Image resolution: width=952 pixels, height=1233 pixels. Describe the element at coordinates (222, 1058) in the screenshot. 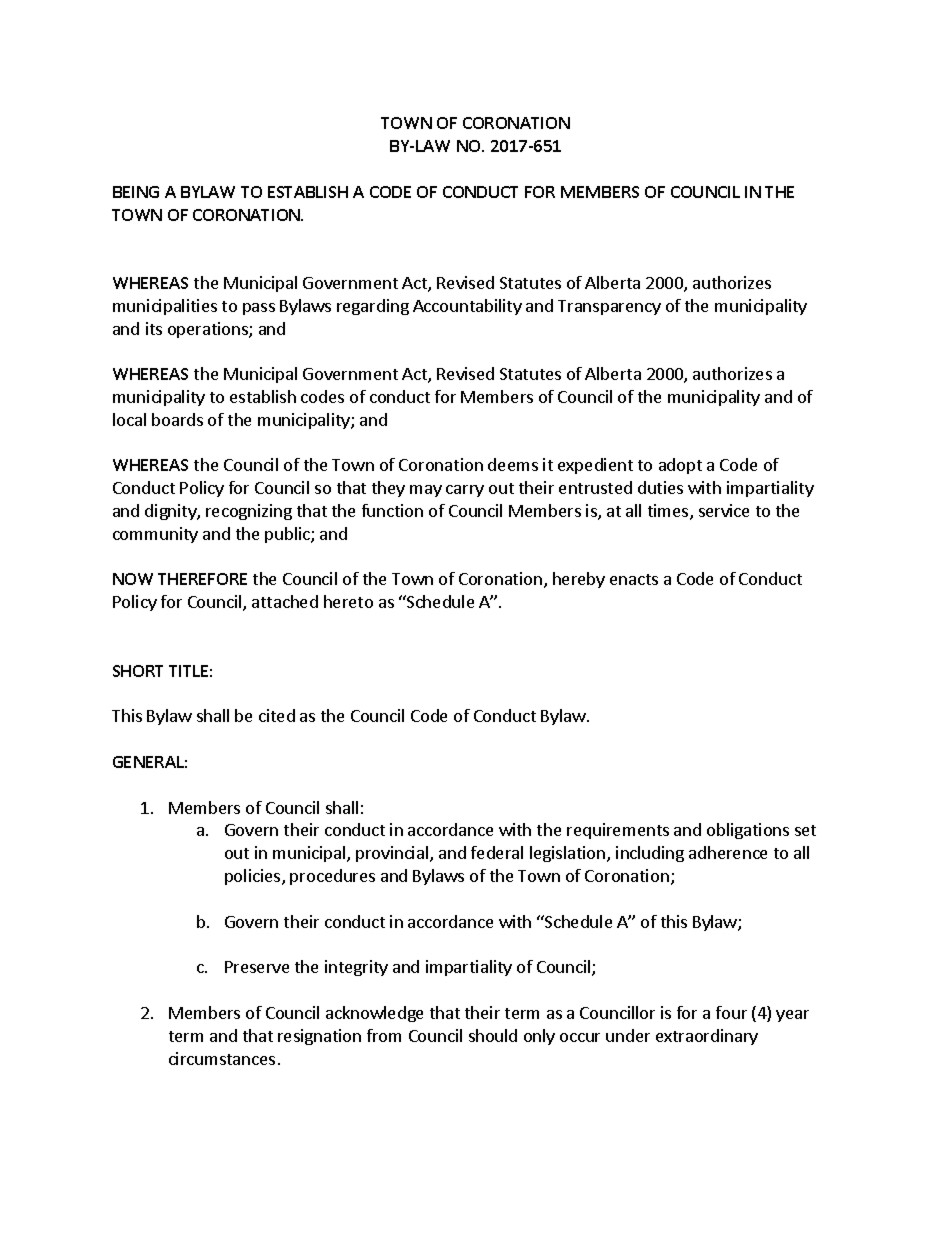

I see `circumstances` at that location.
